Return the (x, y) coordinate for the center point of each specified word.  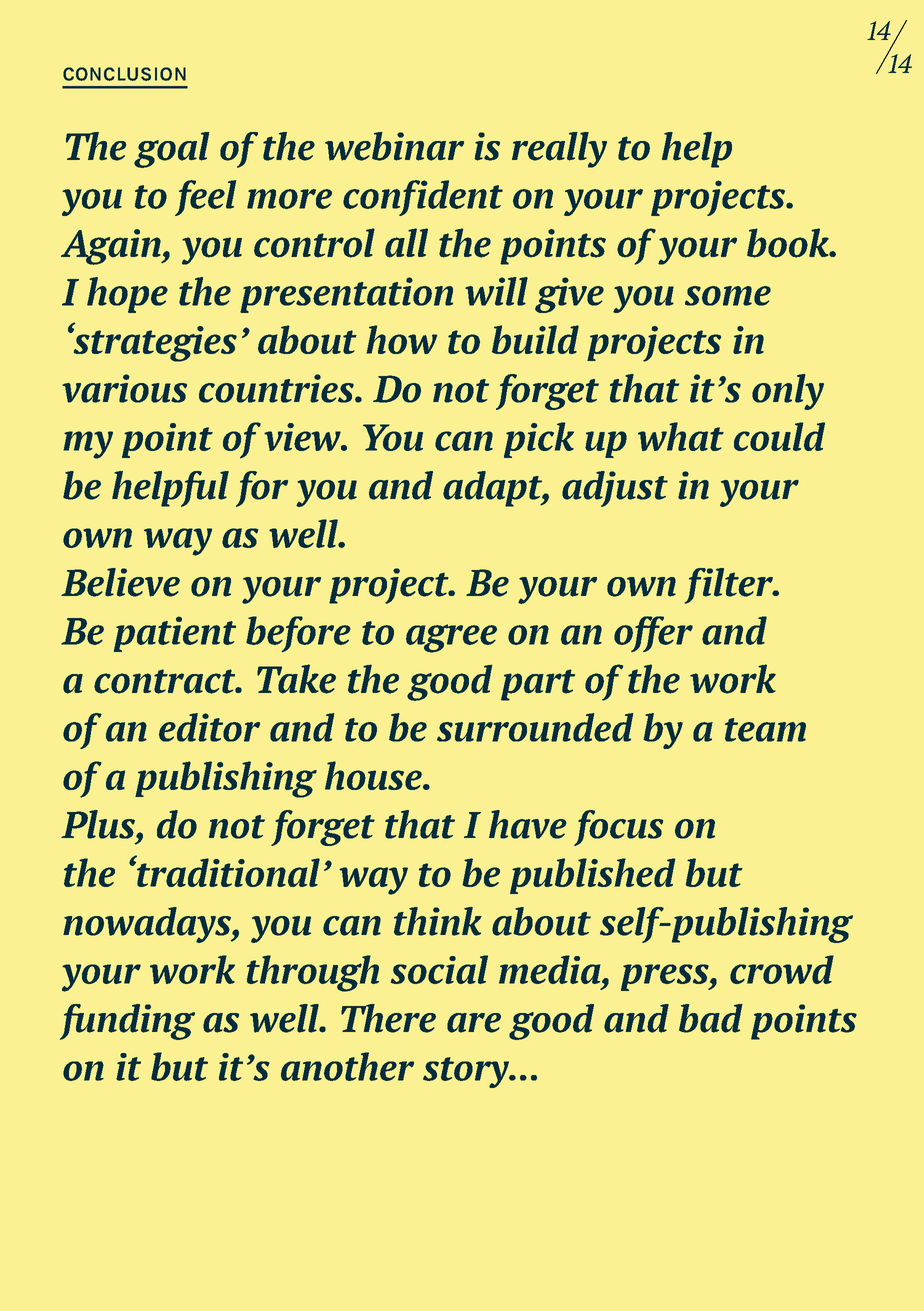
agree (451, 638)
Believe (120, 582)
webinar (394, 146)
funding (127, 1022)
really (559, 150)
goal (171, 150)
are (474, 1023)
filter (730, 586)
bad (711, 1018)
